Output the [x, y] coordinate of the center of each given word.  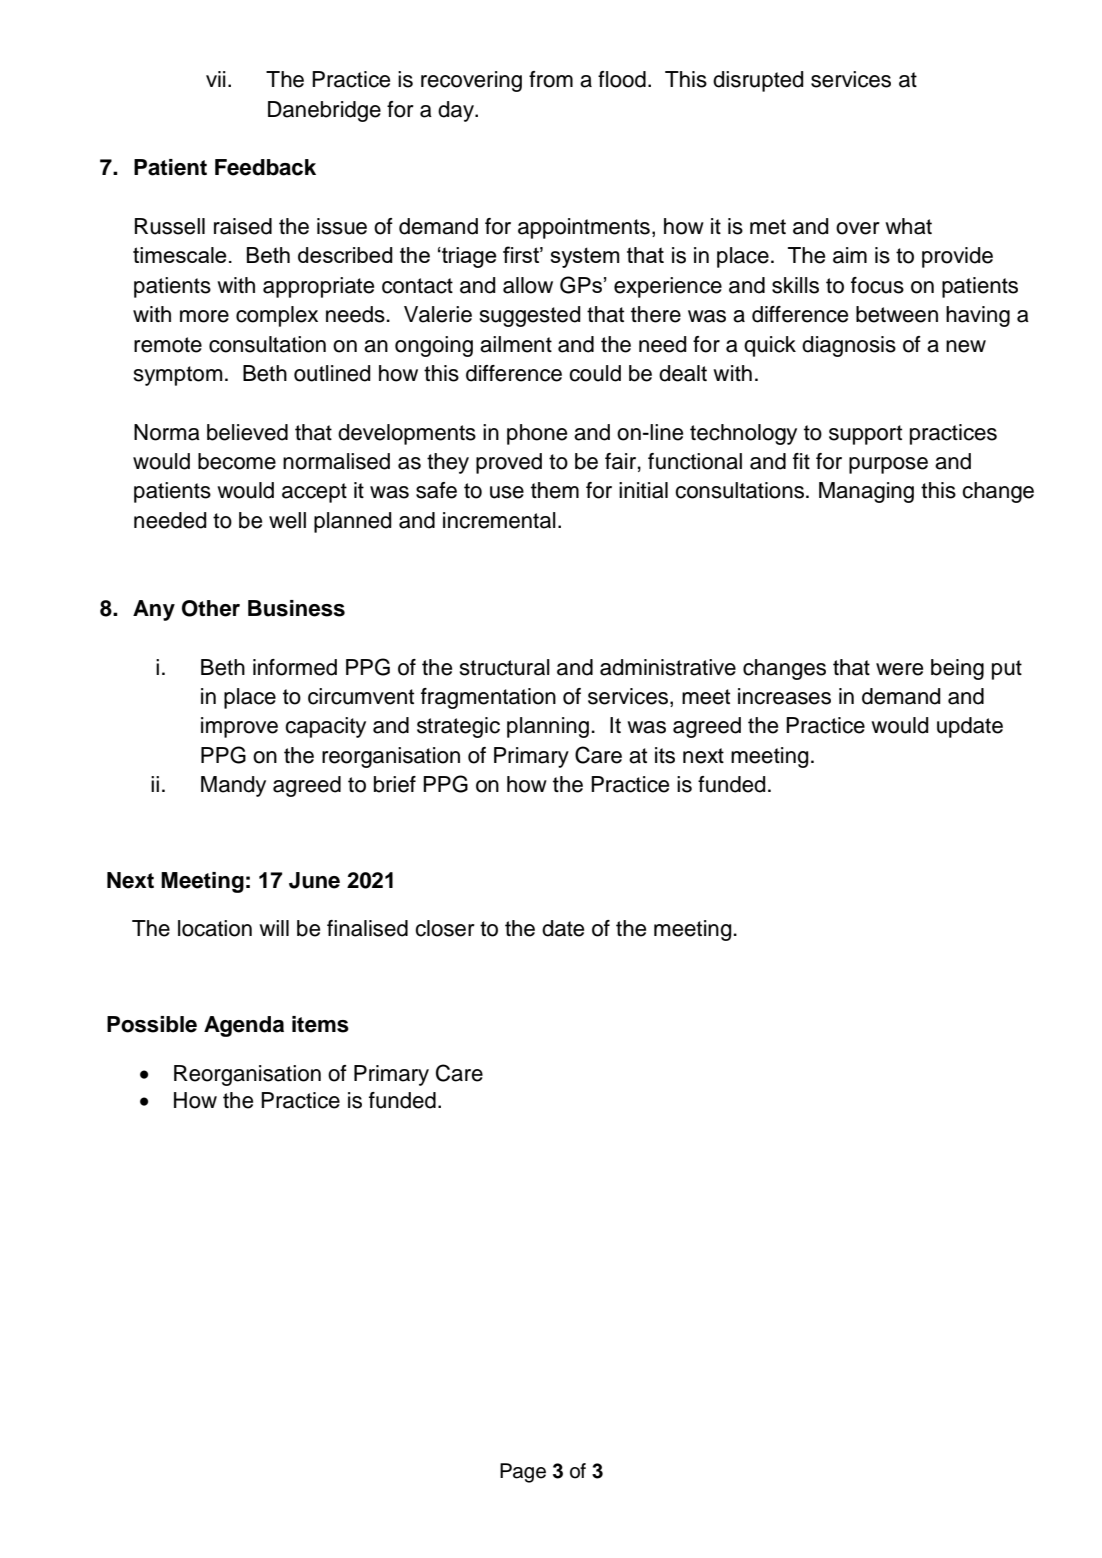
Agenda [244, 1026]
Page [523, 1473]
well [287, 520]
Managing [866, 492]
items [320, 1024]
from [551, 79]
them [555, 490]
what [908, 226]
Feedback [265, 167]
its [665, 755]
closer [445, 928]
